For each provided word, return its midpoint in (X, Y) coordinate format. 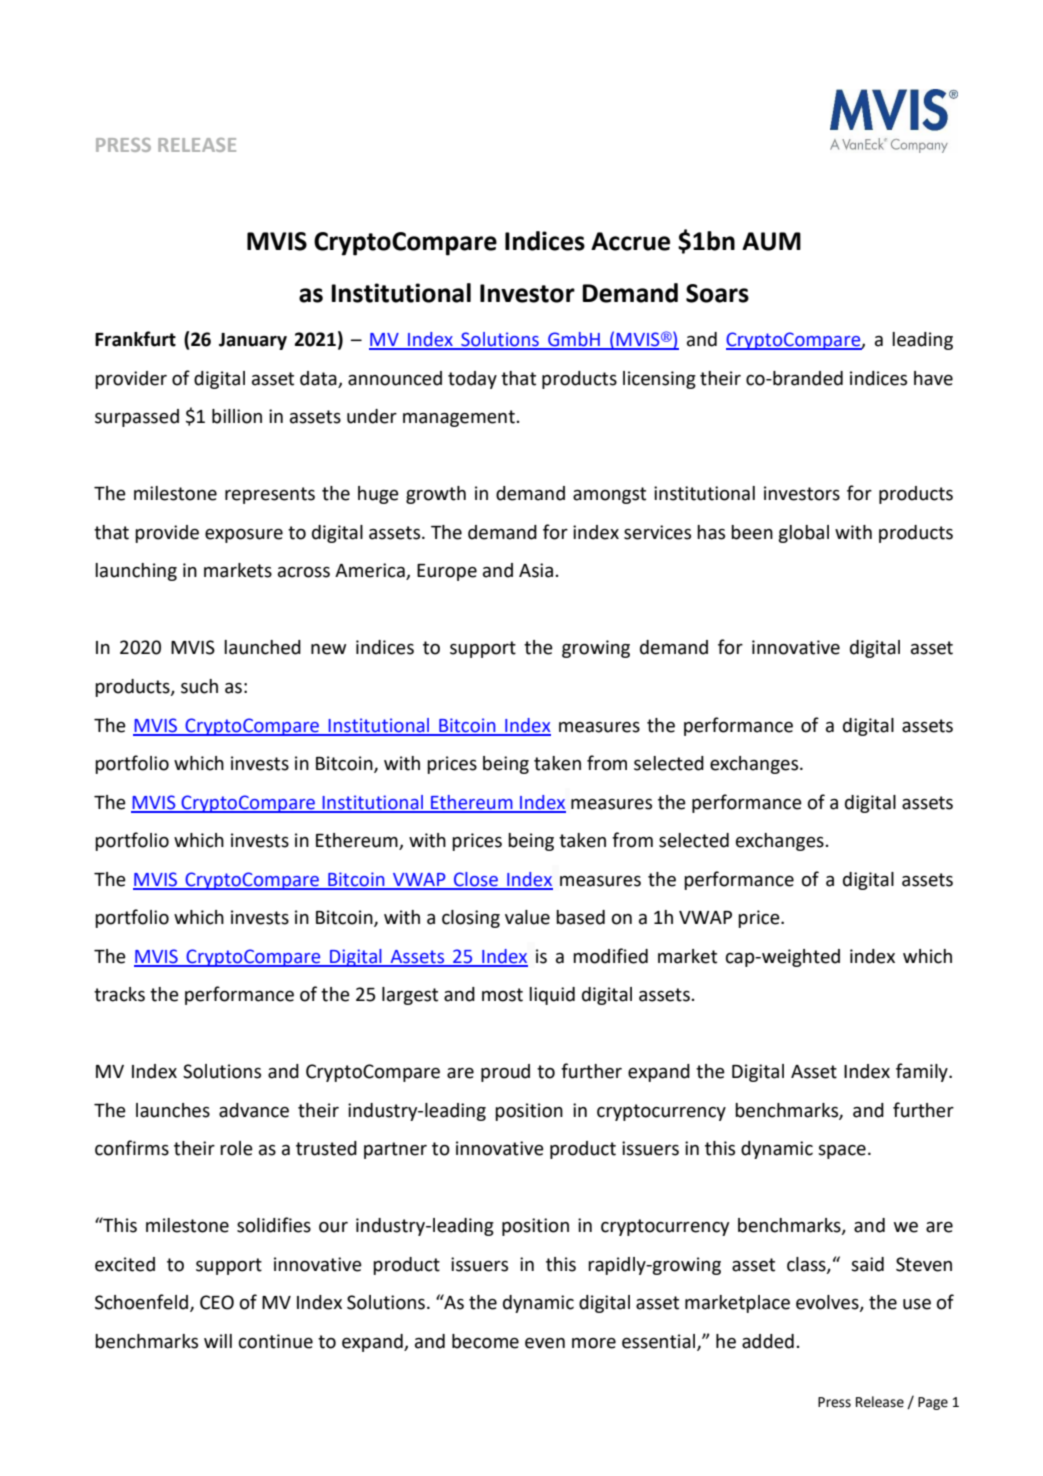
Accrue (630, 241)
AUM (771, 241)
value (527, 917)
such (199, 686)
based (580, 917)
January (253, 341)
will (218, 1341)
